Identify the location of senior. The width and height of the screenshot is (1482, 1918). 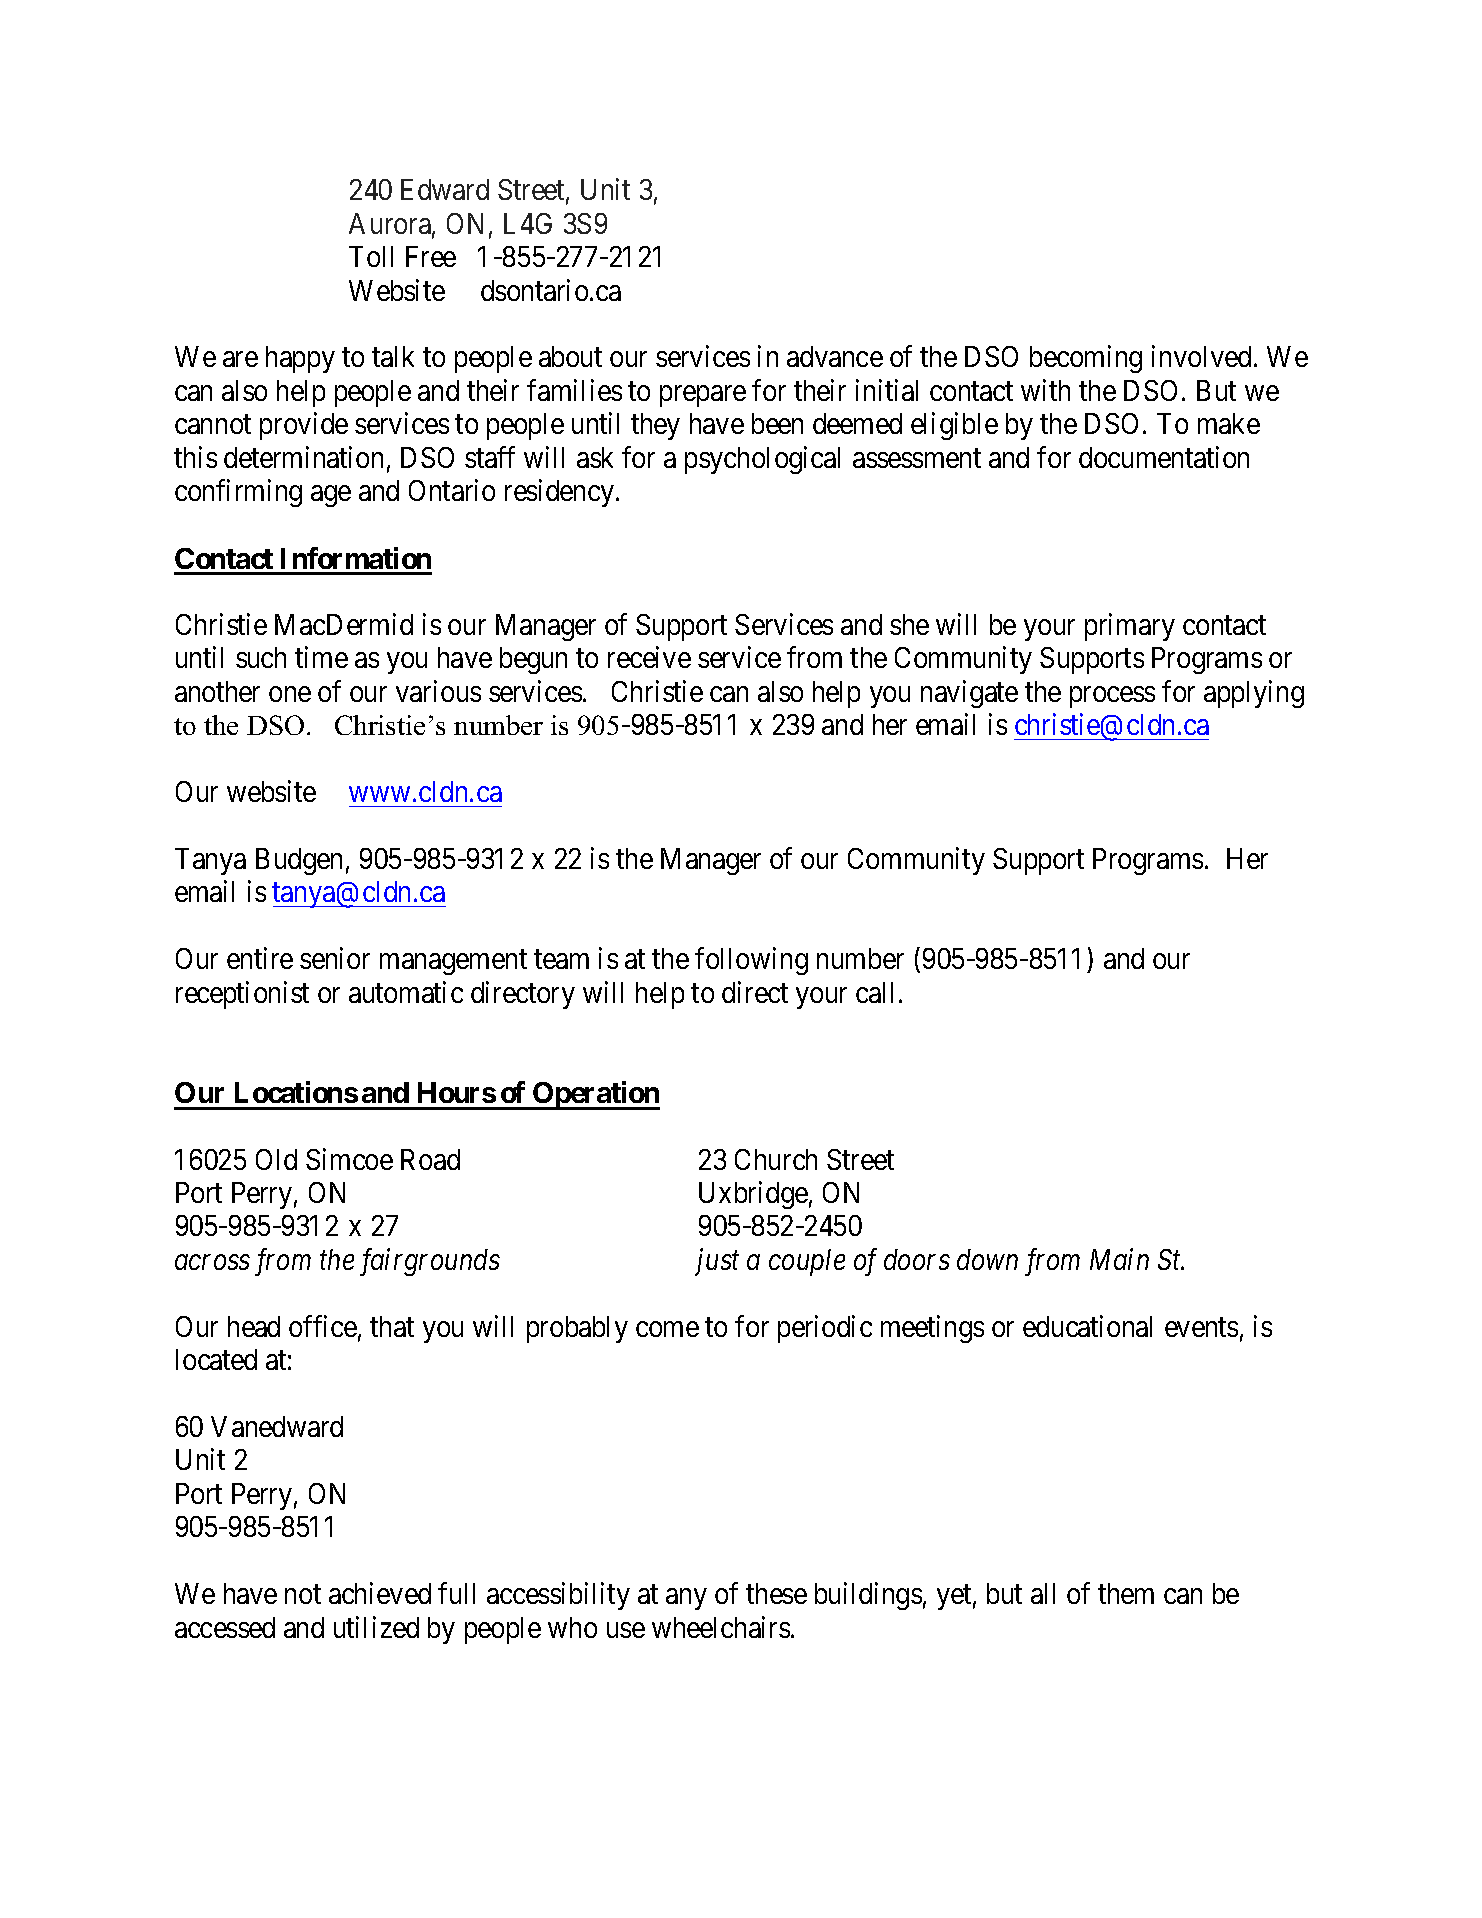
(335, 958).
